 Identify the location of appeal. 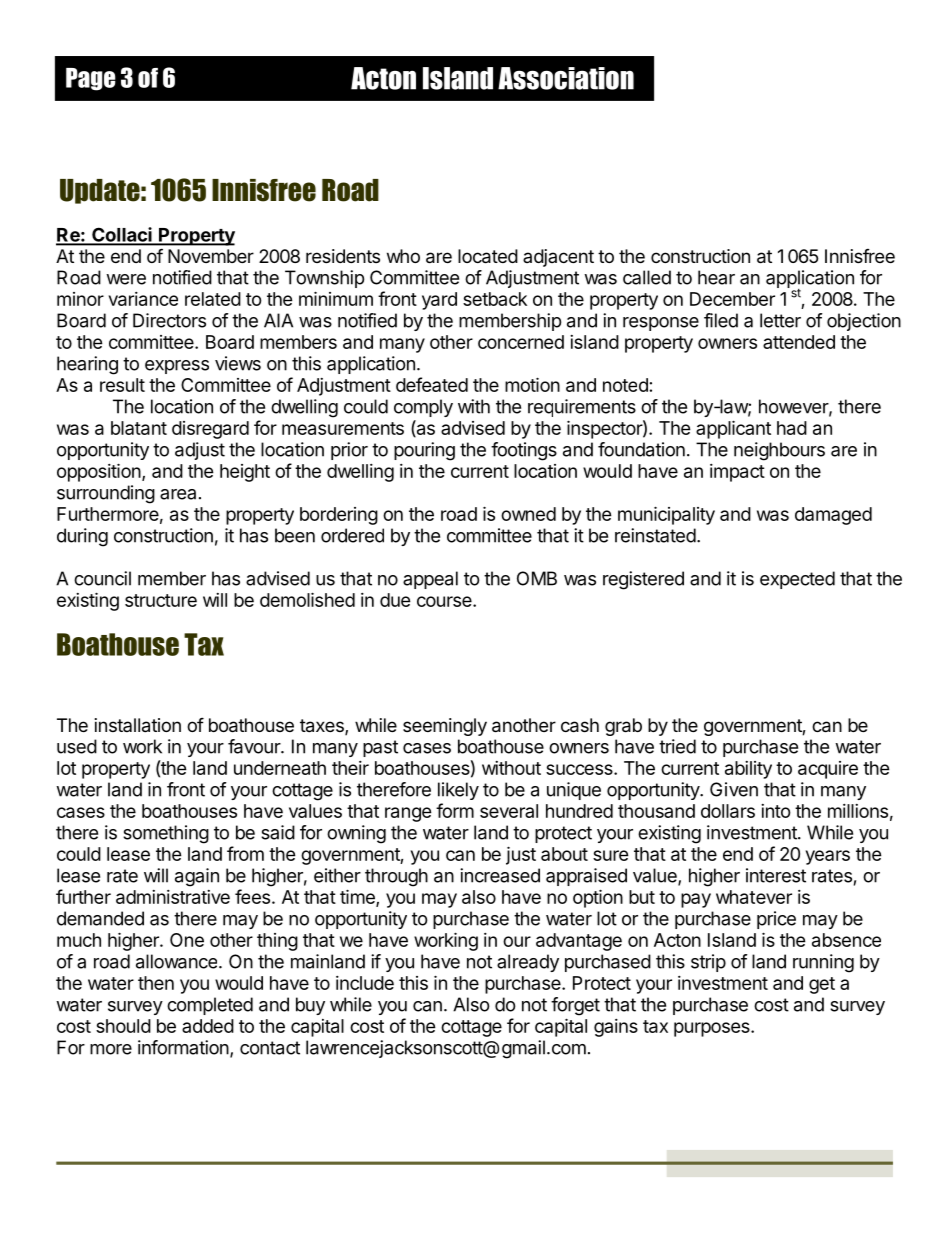
(430, 580).
